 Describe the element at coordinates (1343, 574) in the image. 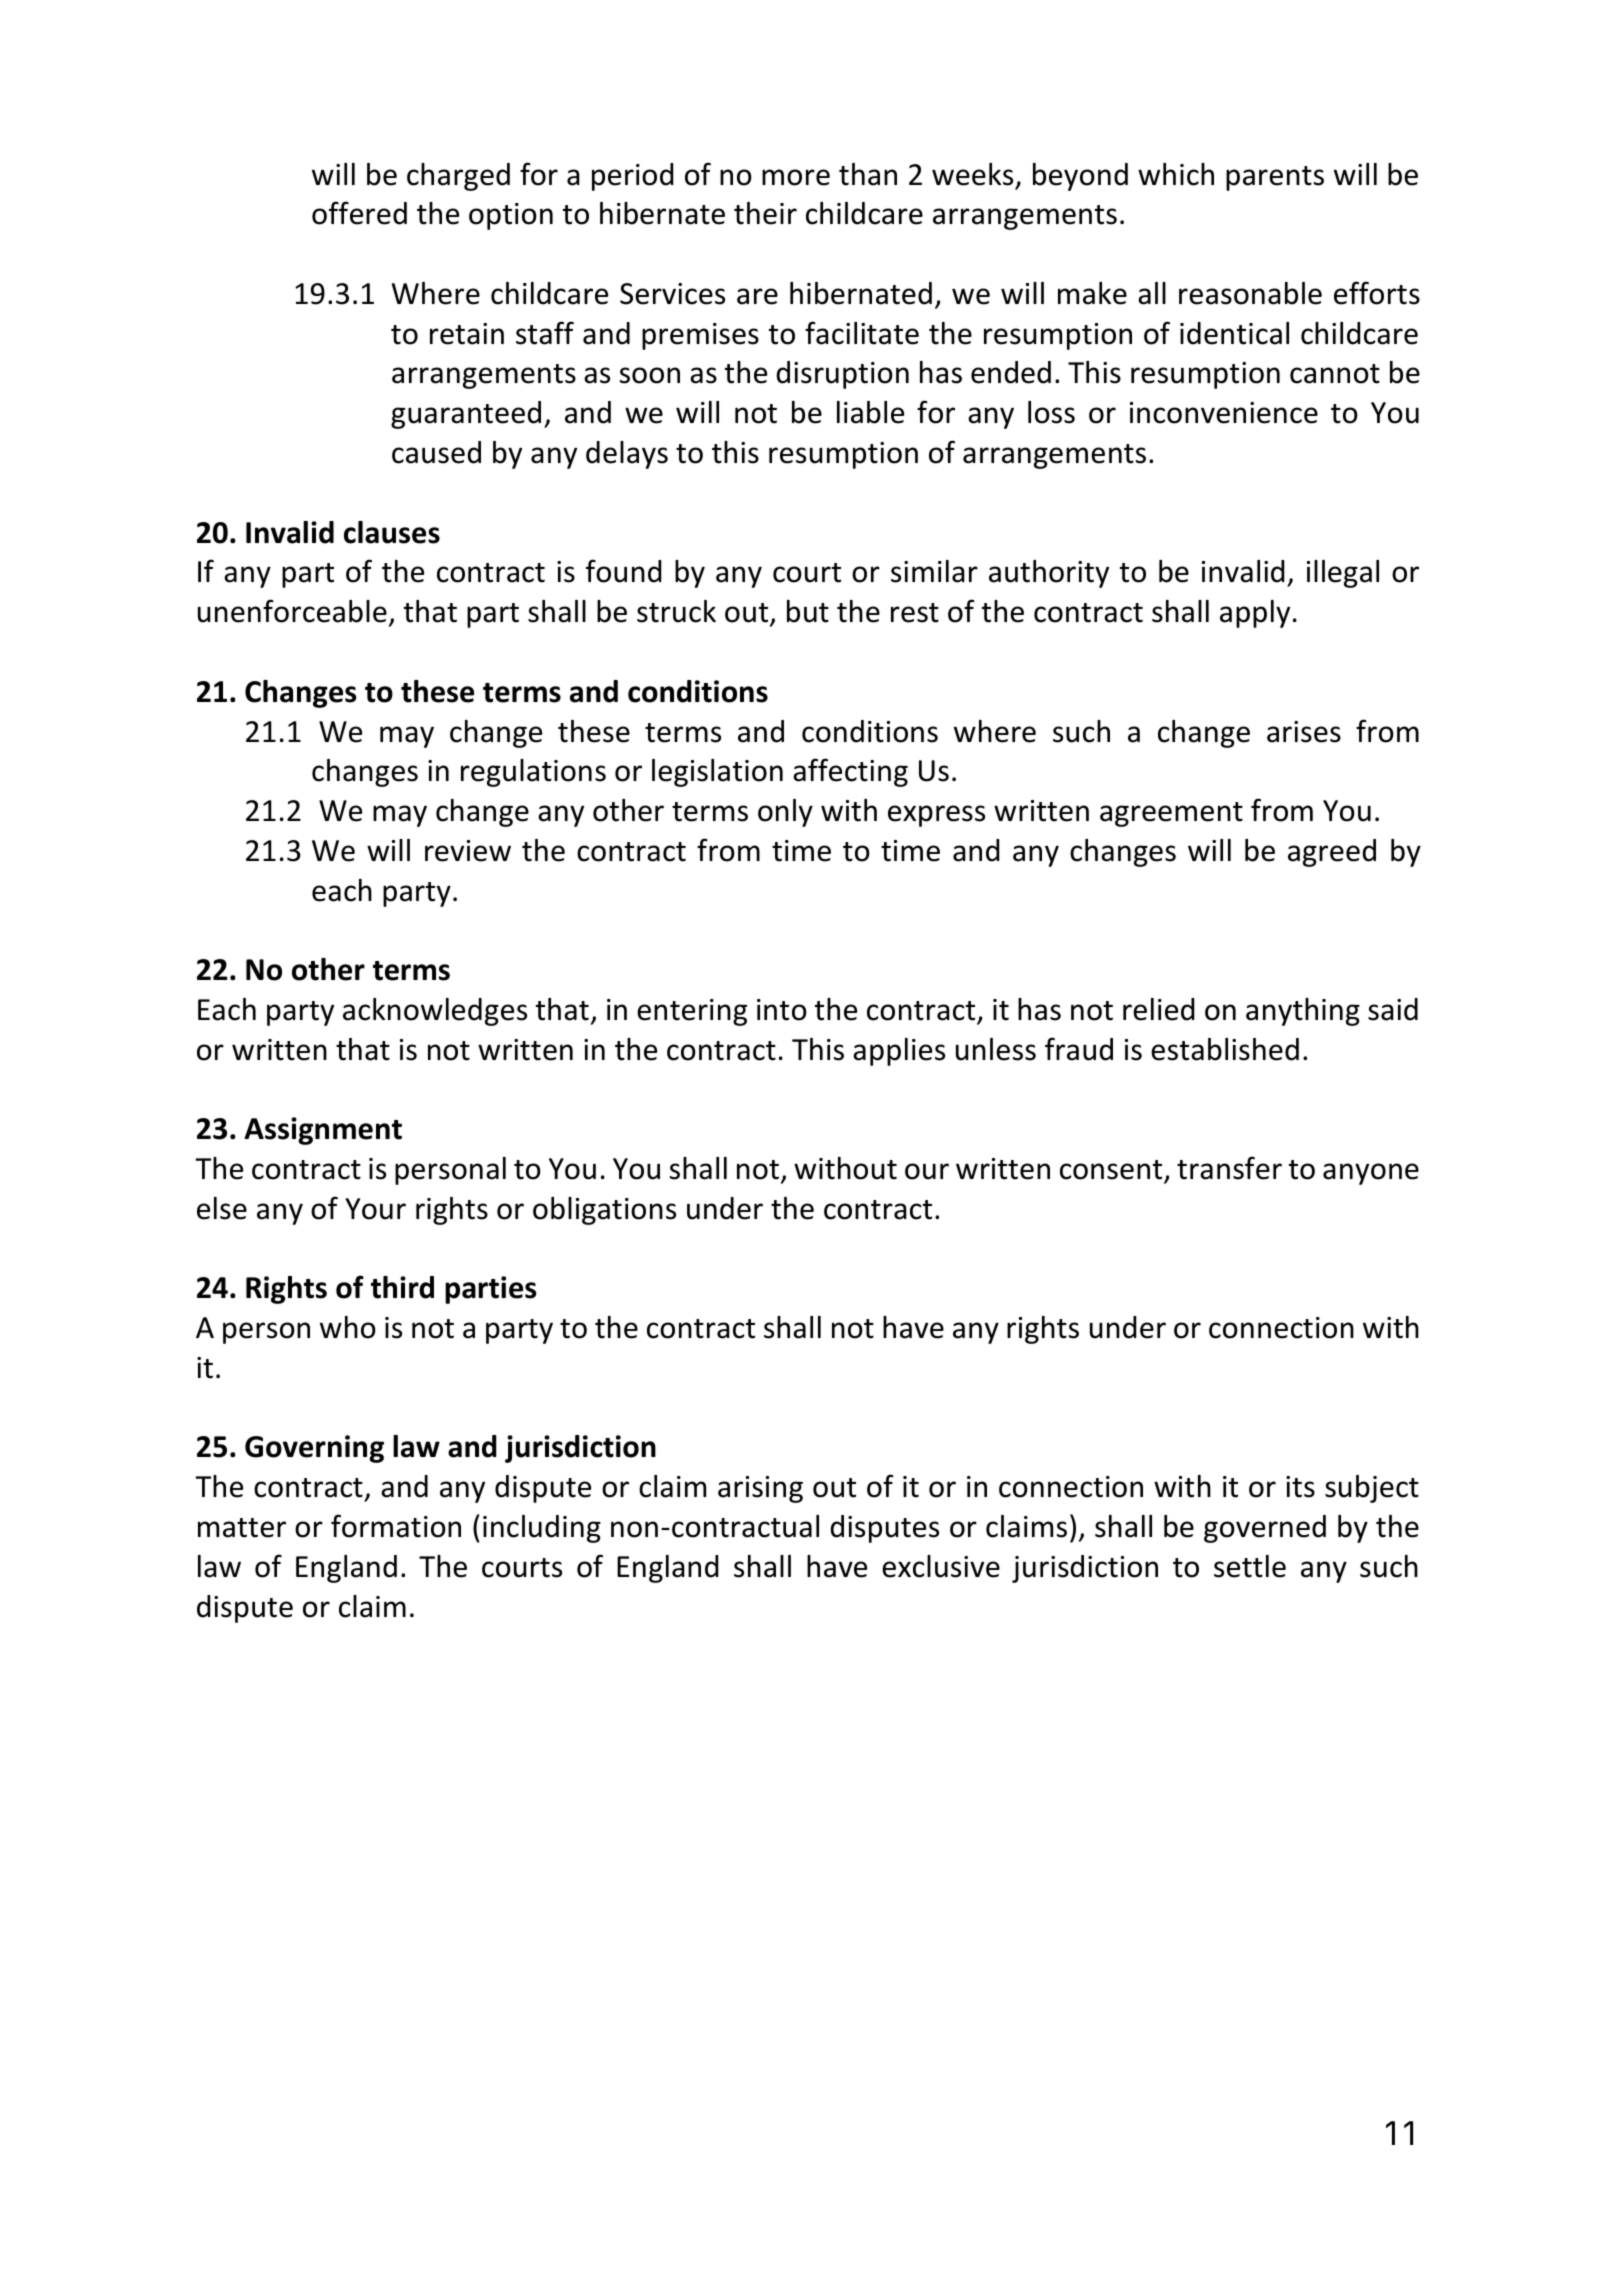

I see `illegal` at that location.
